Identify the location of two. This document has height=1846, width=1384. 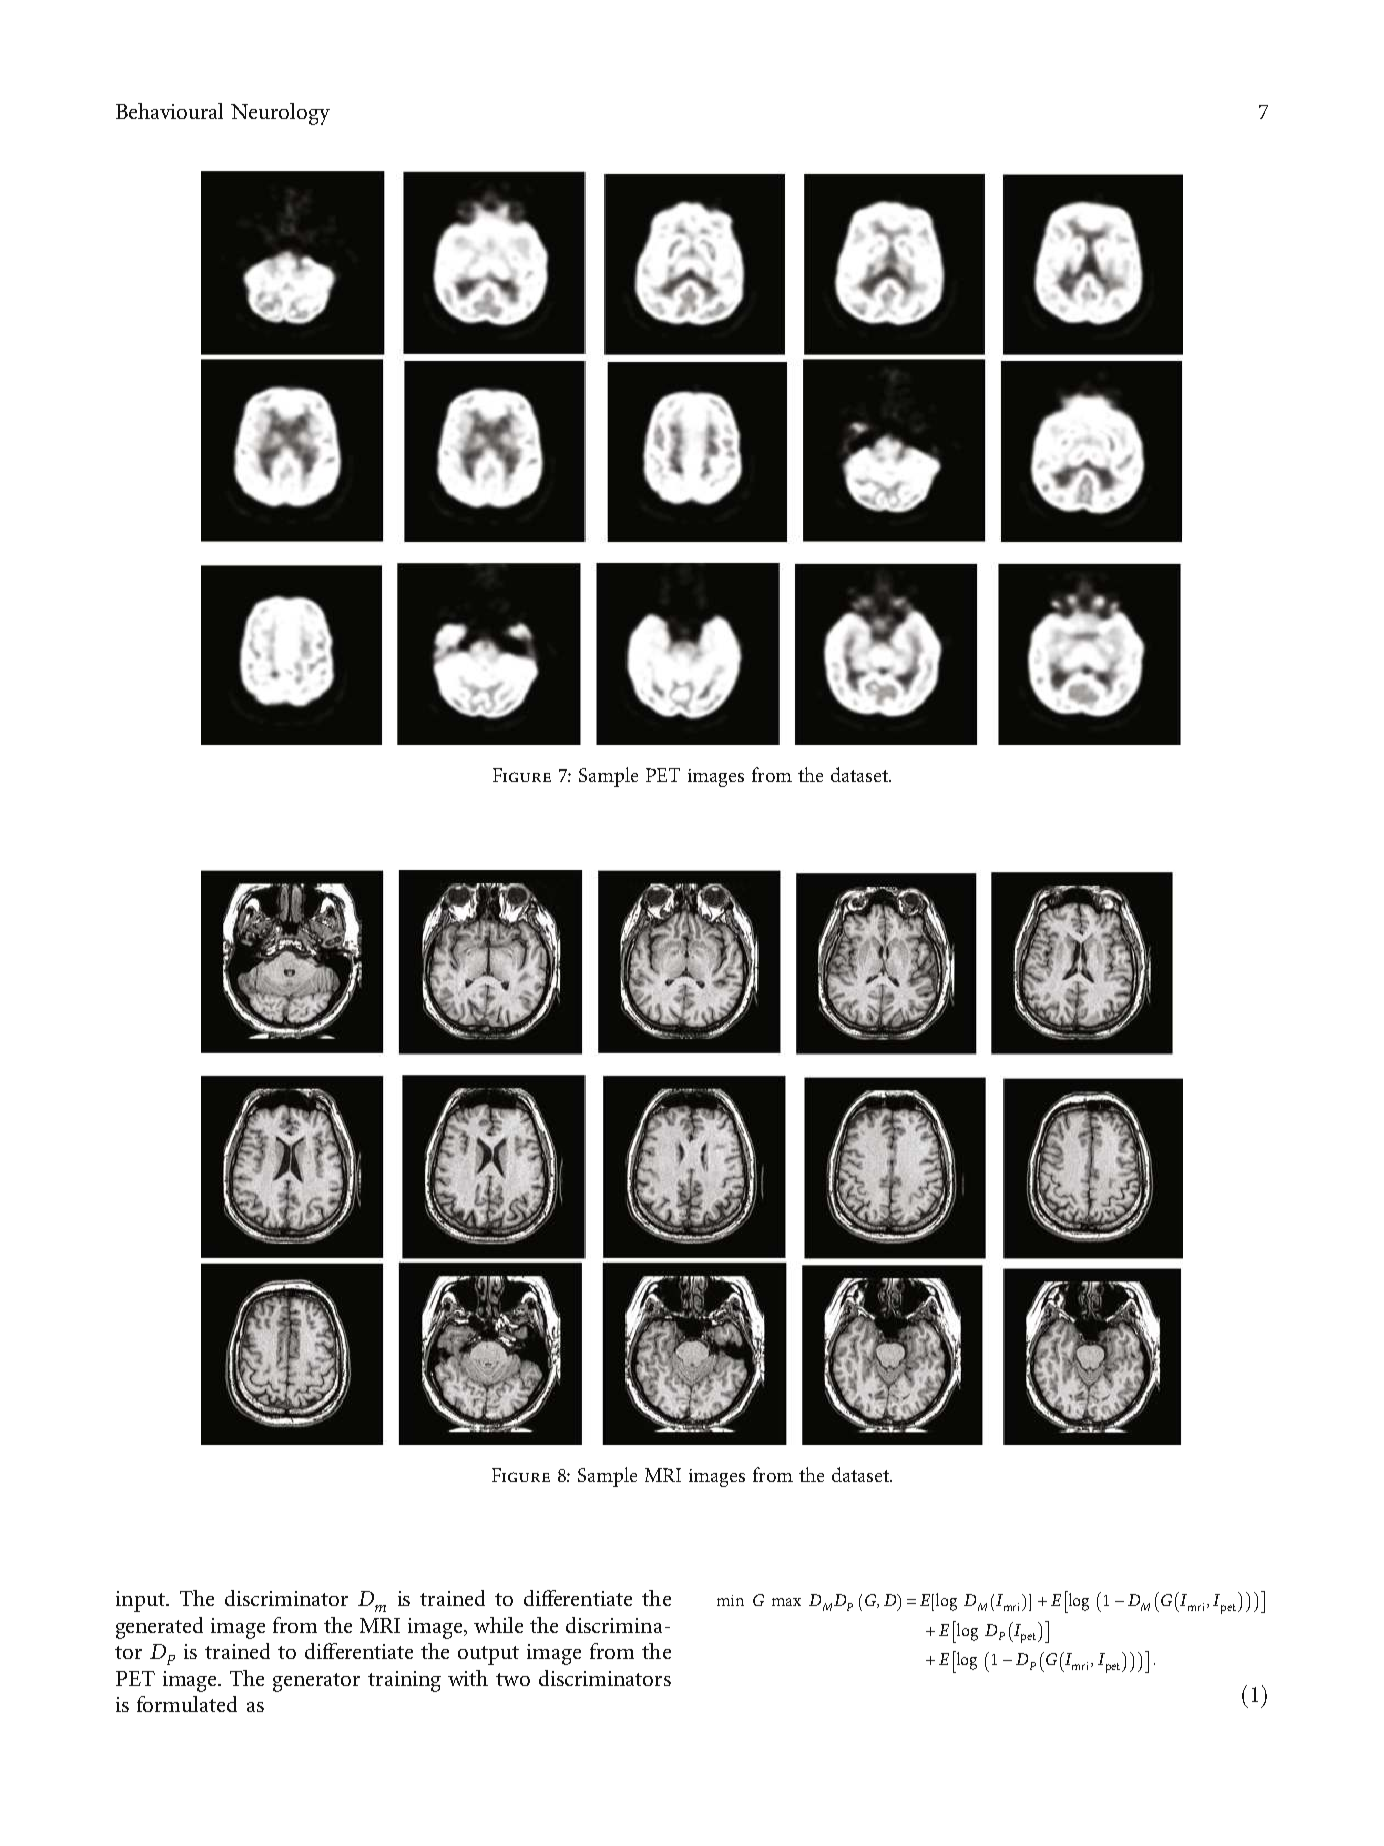
(513, 1679).
